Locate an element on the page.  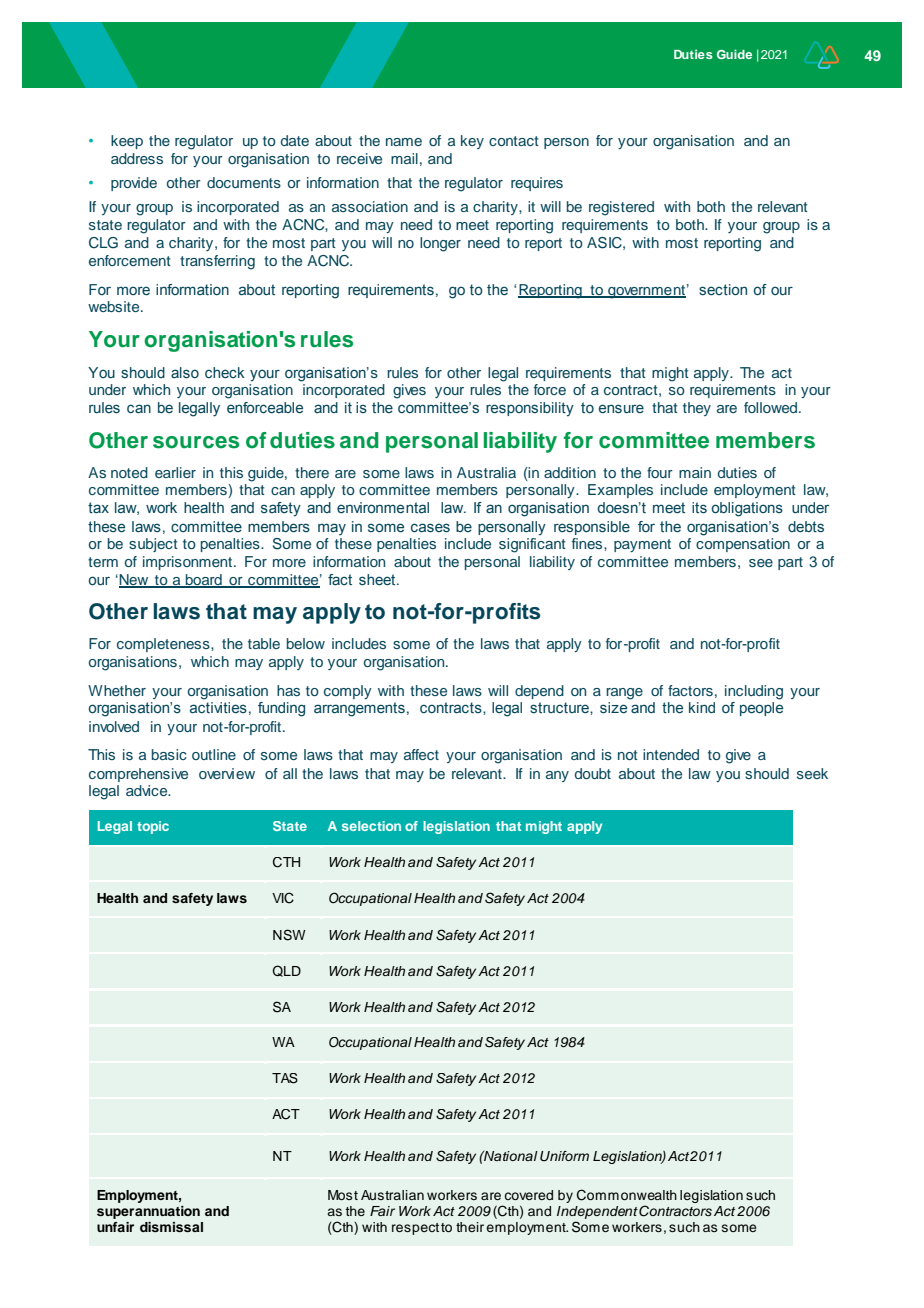
address is located at coordinates (137, 158).
